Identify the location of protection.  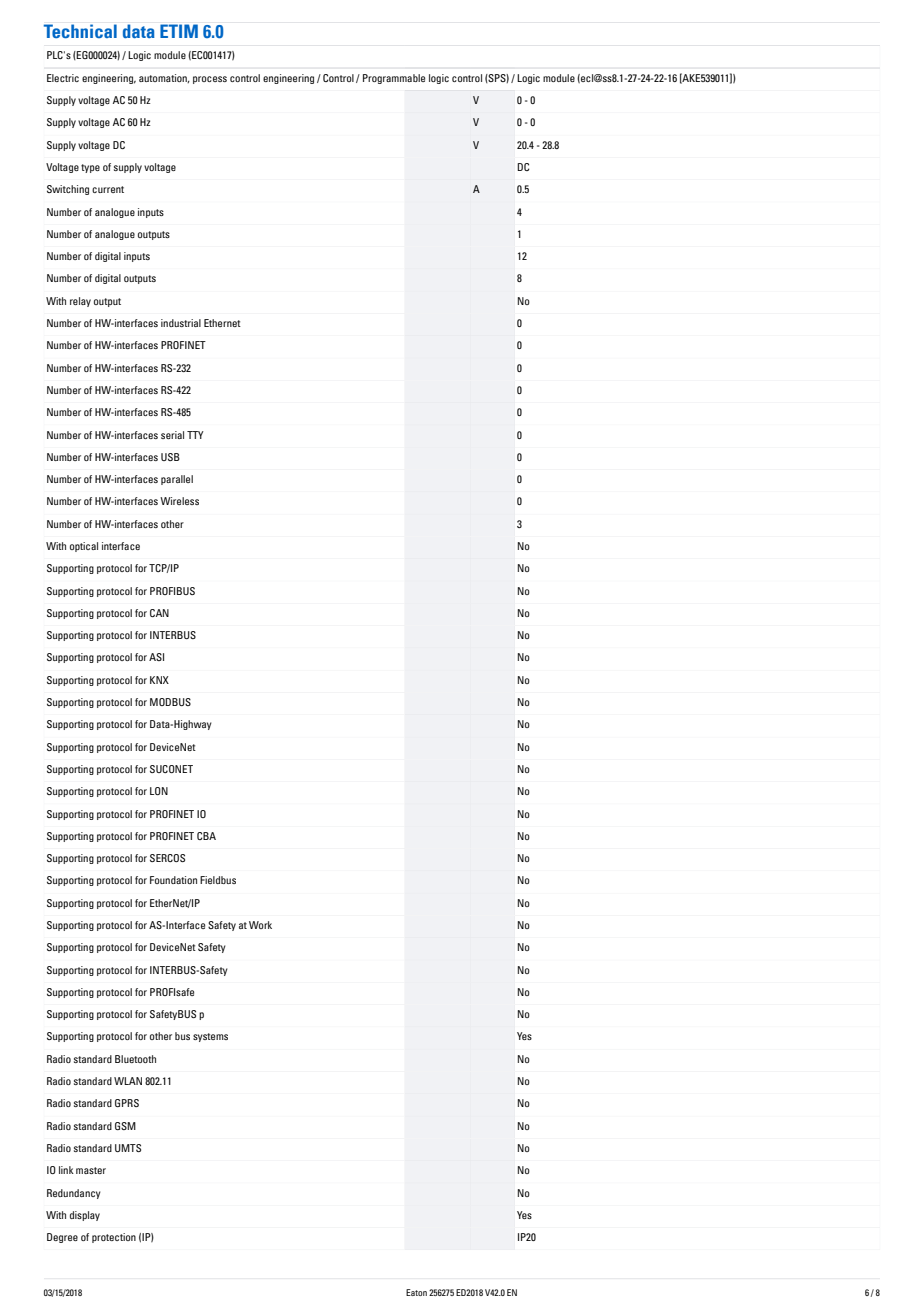
(114, 1238).
